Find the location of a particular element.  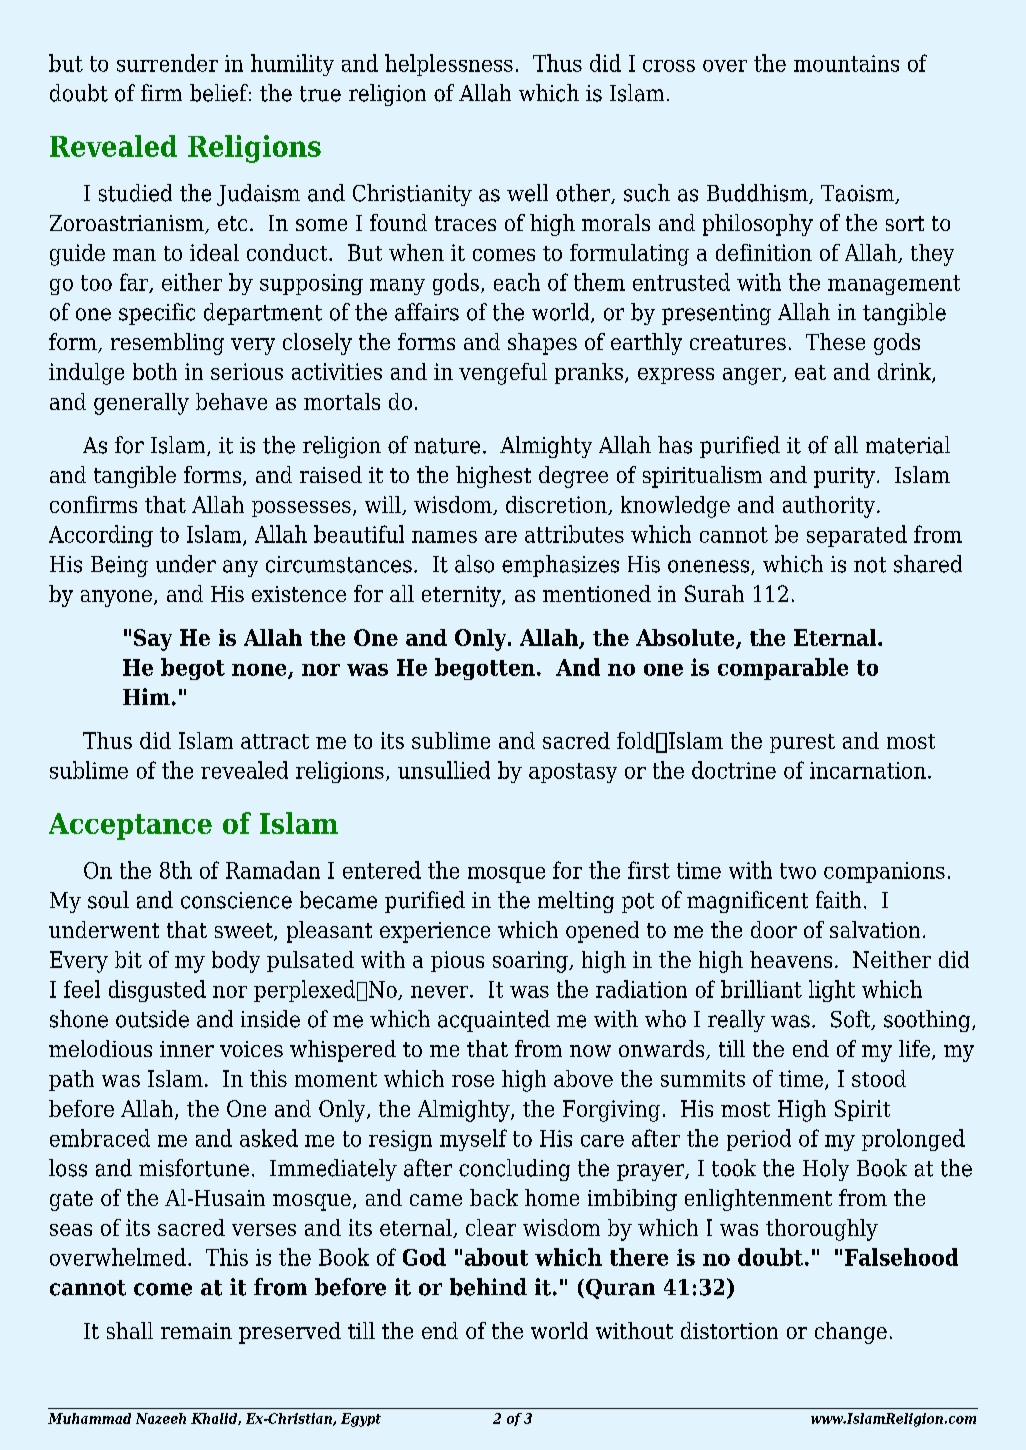

remain is located at coordinates (196, 1331).
